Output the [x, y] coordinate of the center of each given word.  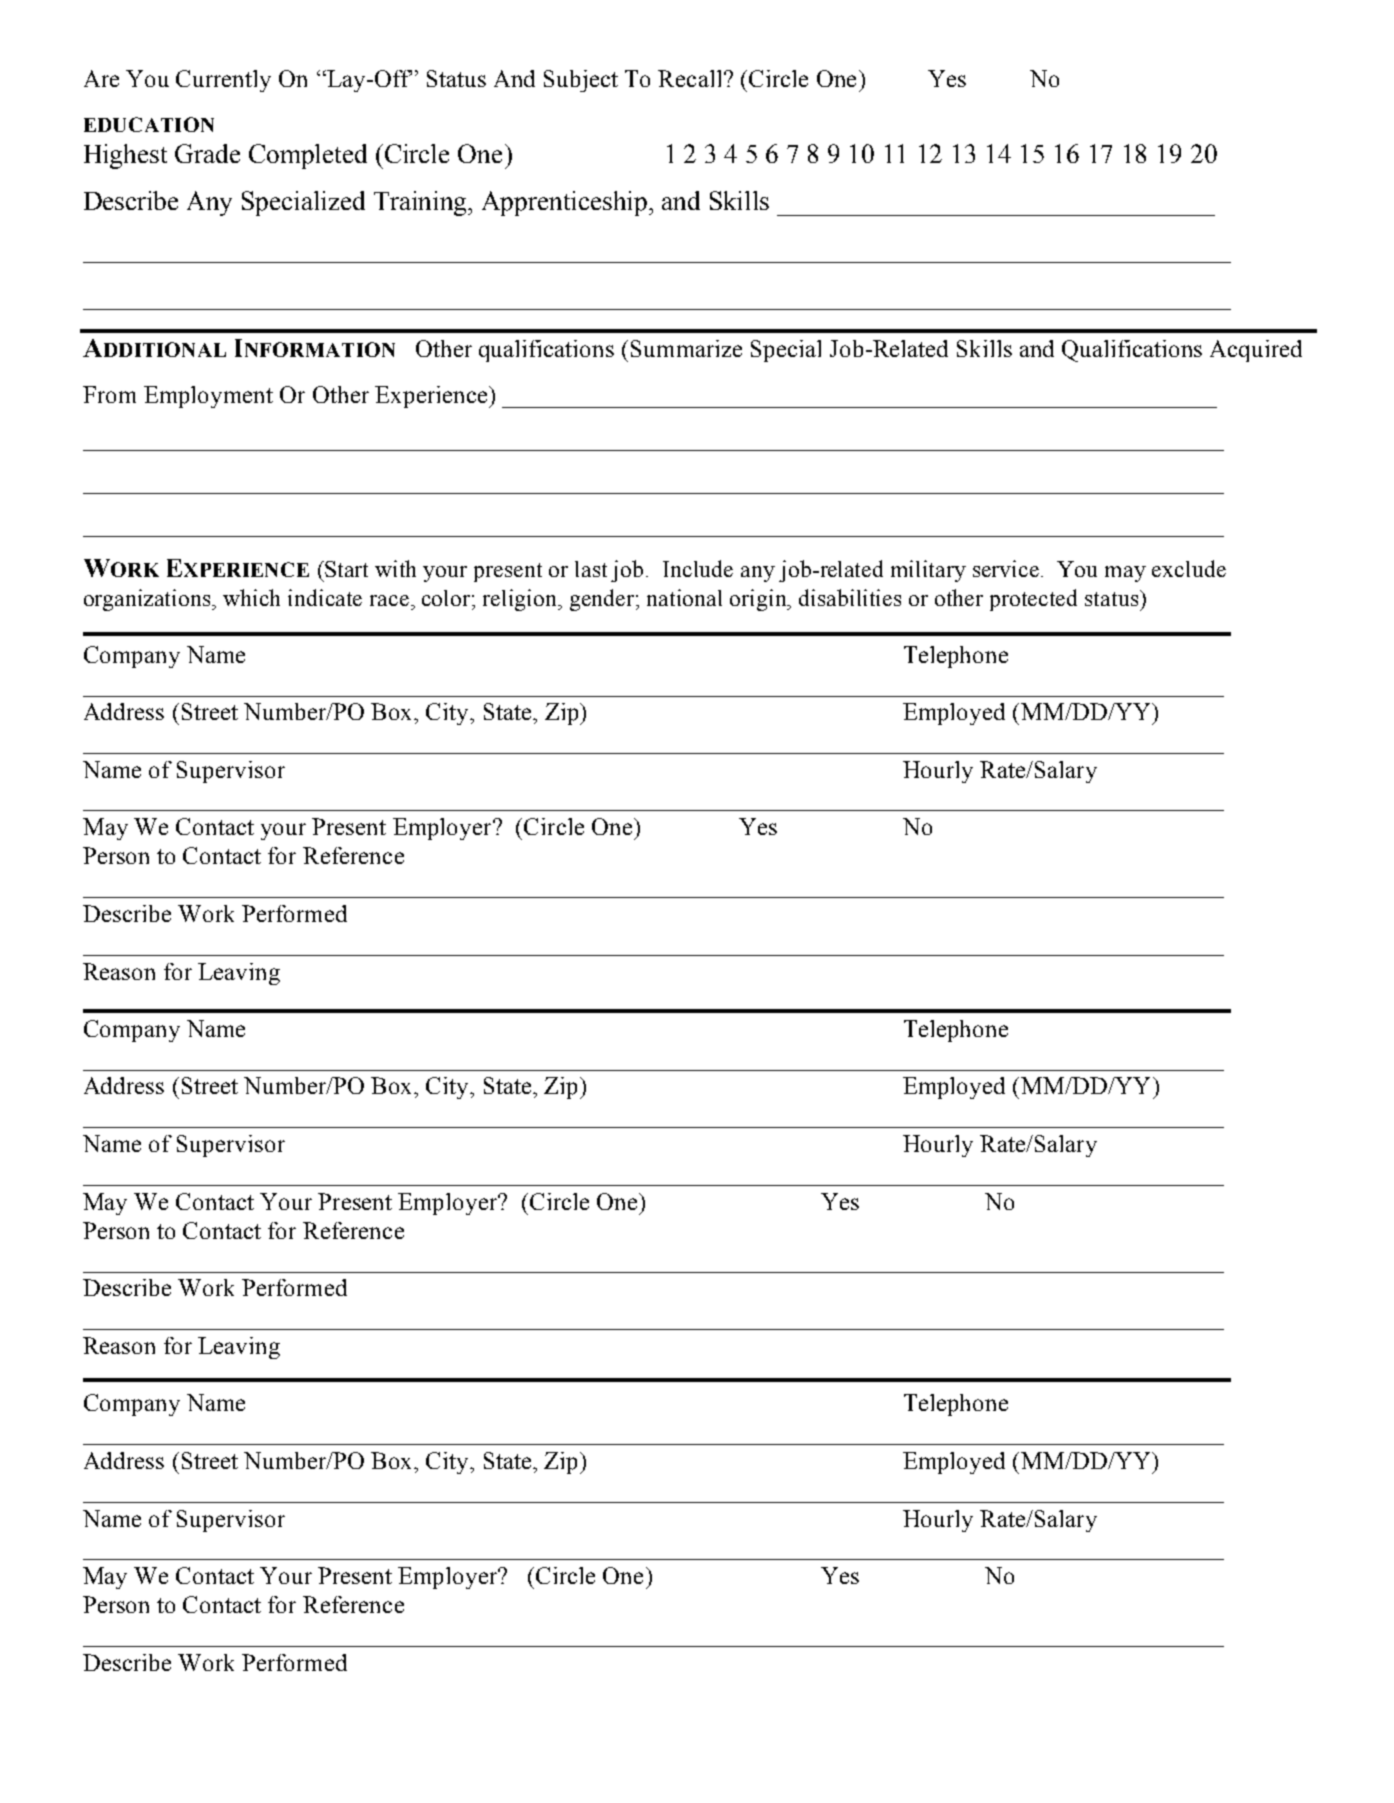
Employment [208, 397]
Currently [223, 81]
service [1007, 568]
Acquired [1256, 351]
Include [698, 568]
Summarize [686, 348]
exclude [1189, 568]
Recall [689, 78]
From [109, 394]
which [251, 597]
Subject [581, 81]
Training [422, 203]
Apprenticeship [566, 203]
